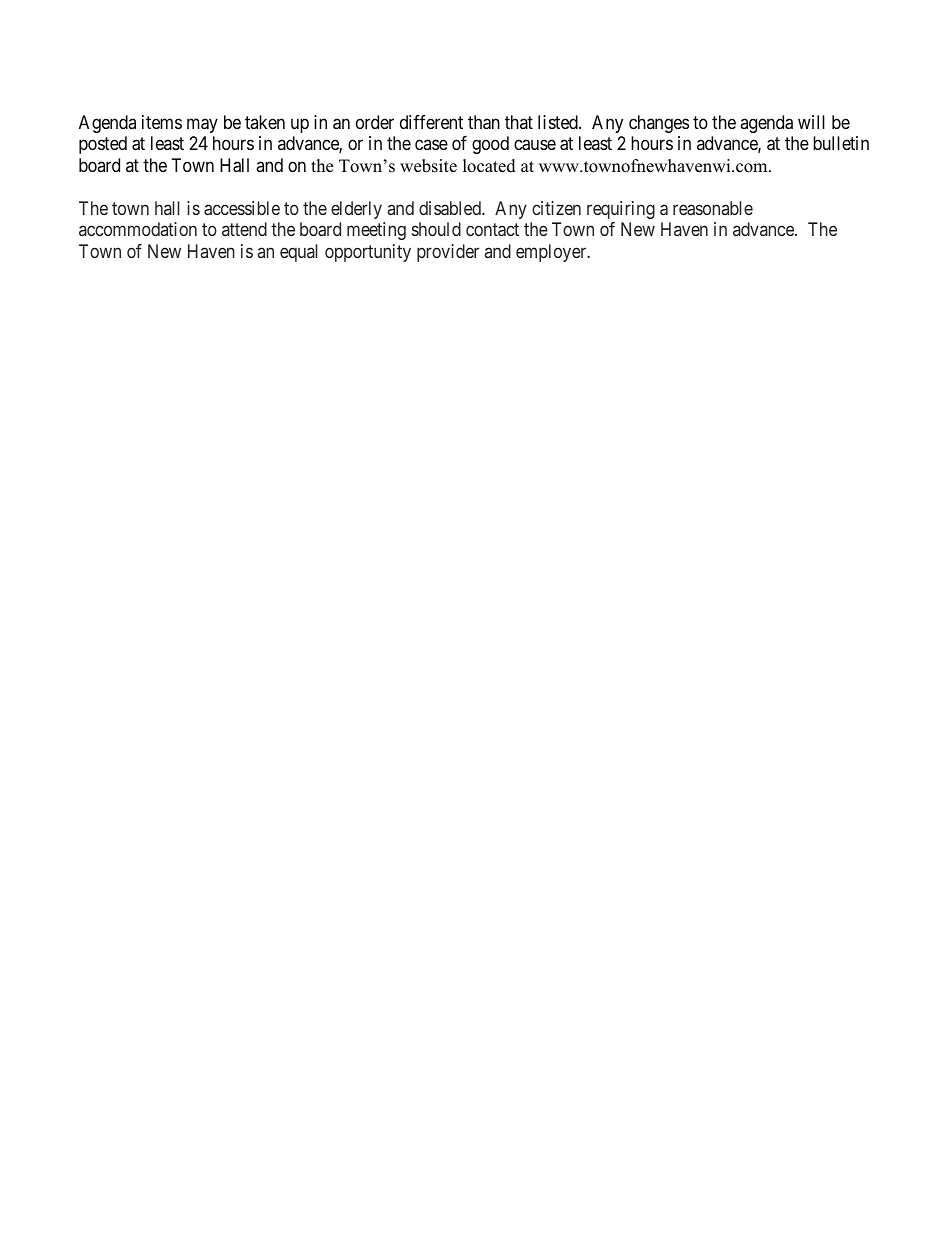 Image resolution: width=952 pixels, height=1233 pixels. I want to click on equal, so click(299, 253).
